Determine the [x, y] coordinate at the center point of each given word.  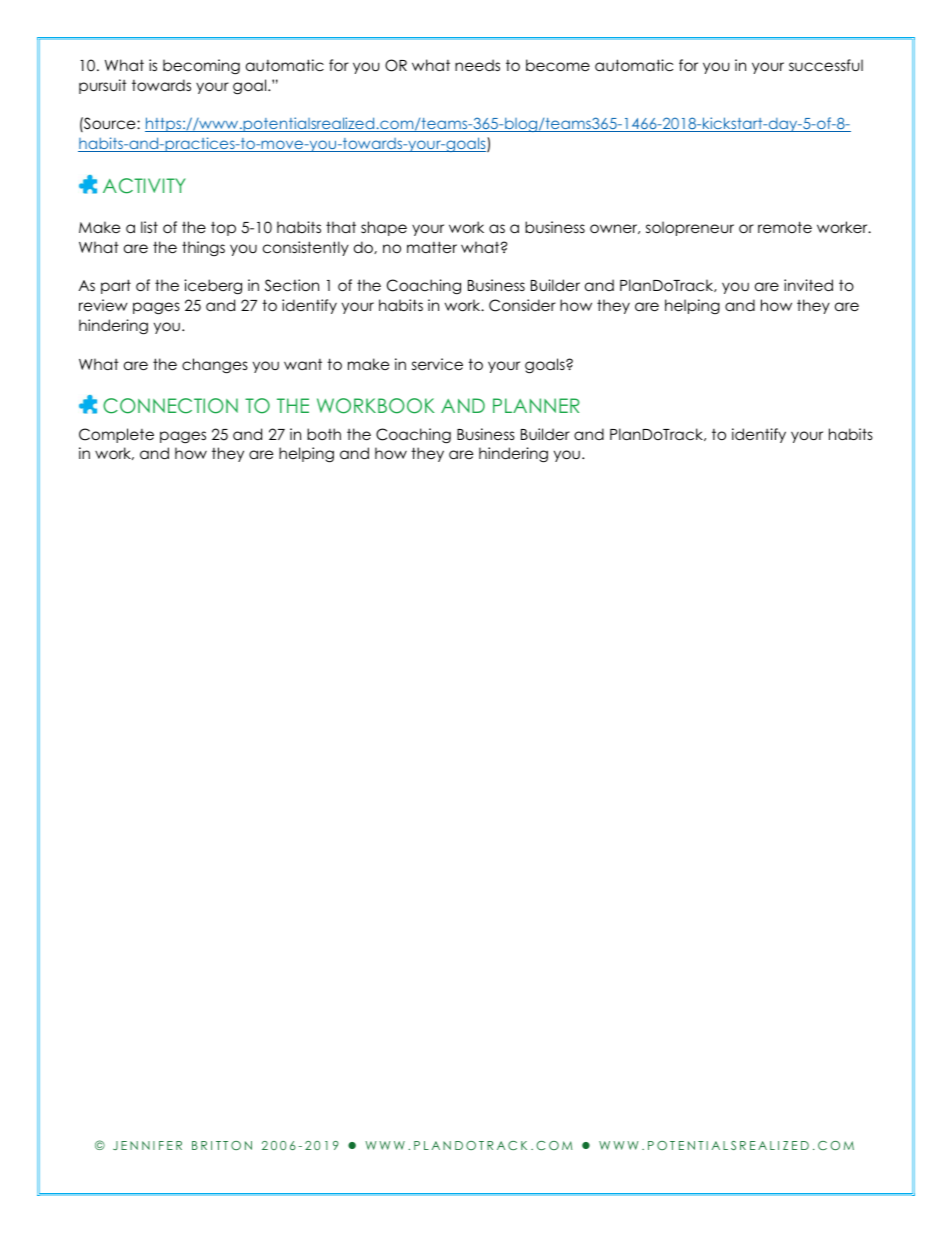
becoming [201, 67]
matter [432, 247]
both [324, 434]
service [437, 364]
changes [215, 366]
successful [826, 65]
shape [384, 228]
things [203, 248]
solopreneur [690, 228]
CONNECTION [170, 406]
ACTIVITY [144, 186]
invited [808, 285]
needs [477, 65]
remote [785, 227]
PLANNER [536, 405]
